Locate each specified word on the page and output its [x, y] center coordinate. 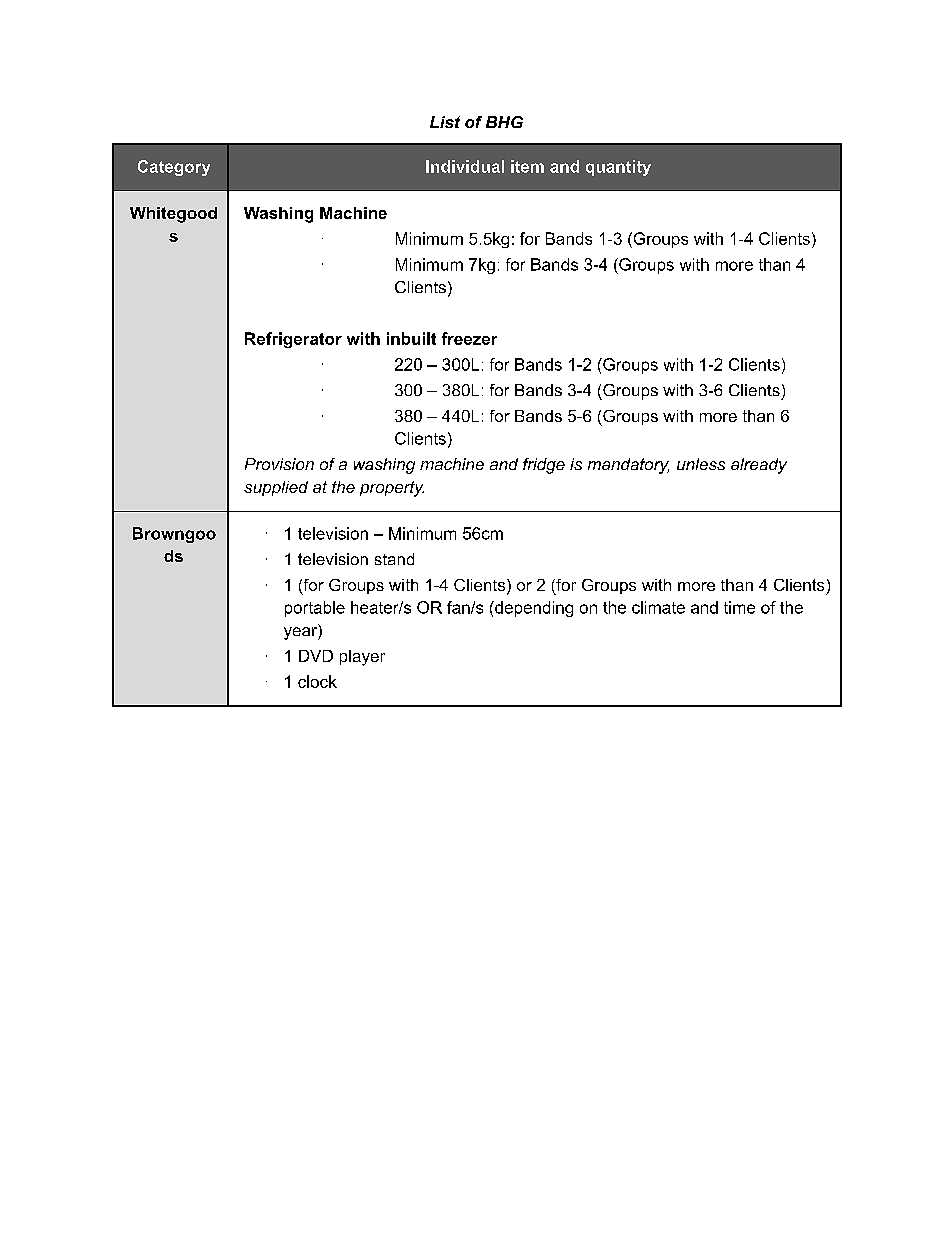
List [445, 122]
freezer [469, 338]
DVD [316, 656]
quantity [618, 168]
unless [701, 464]
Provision [279, 464]
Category [174, 168]
